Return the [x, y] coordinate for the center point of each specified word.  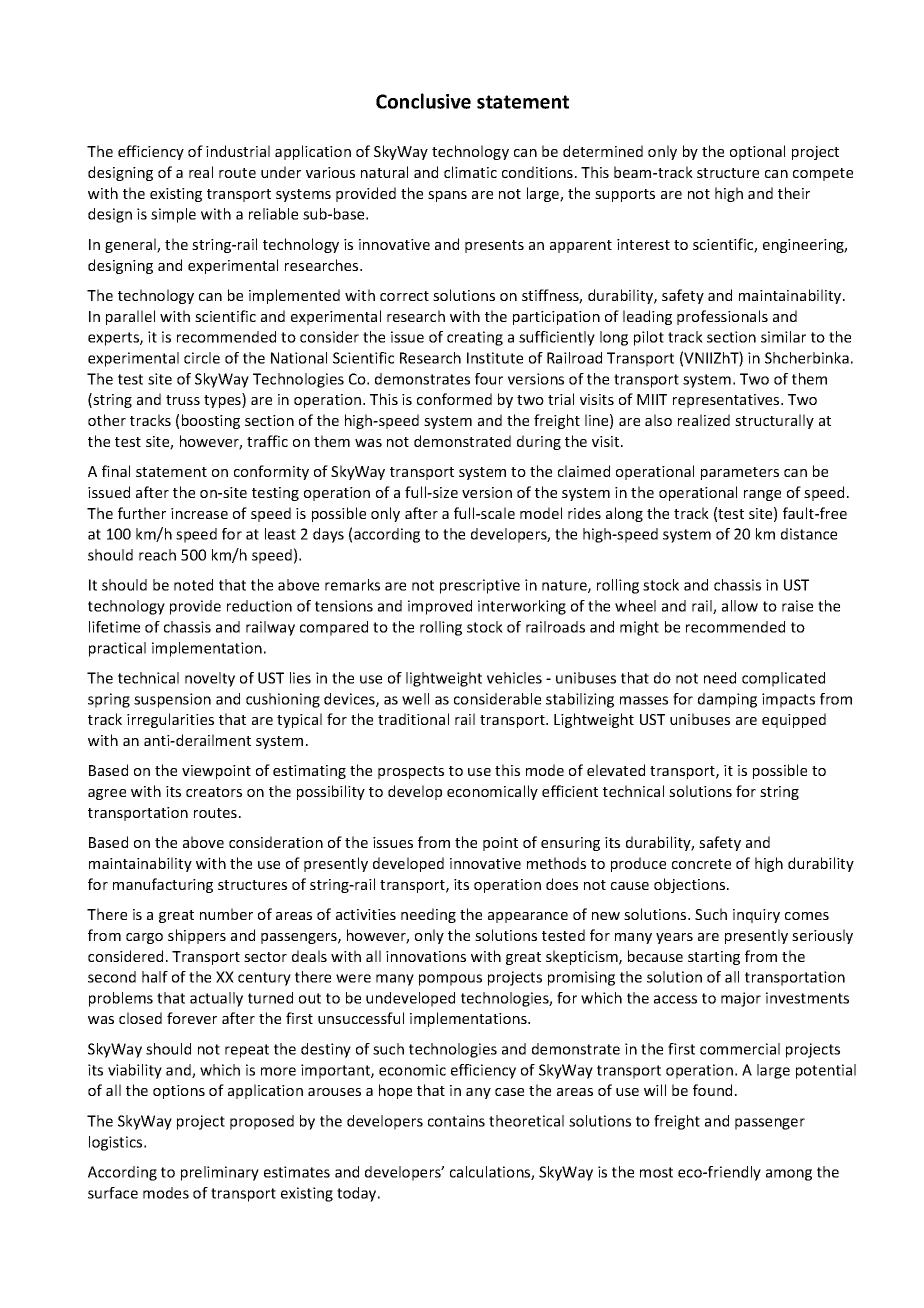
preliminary [220, 1173]
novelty [210, 679]
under [281, 172]
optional [757, 152]
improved [440, 607]
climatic [470, 172]
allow [740, 606]
